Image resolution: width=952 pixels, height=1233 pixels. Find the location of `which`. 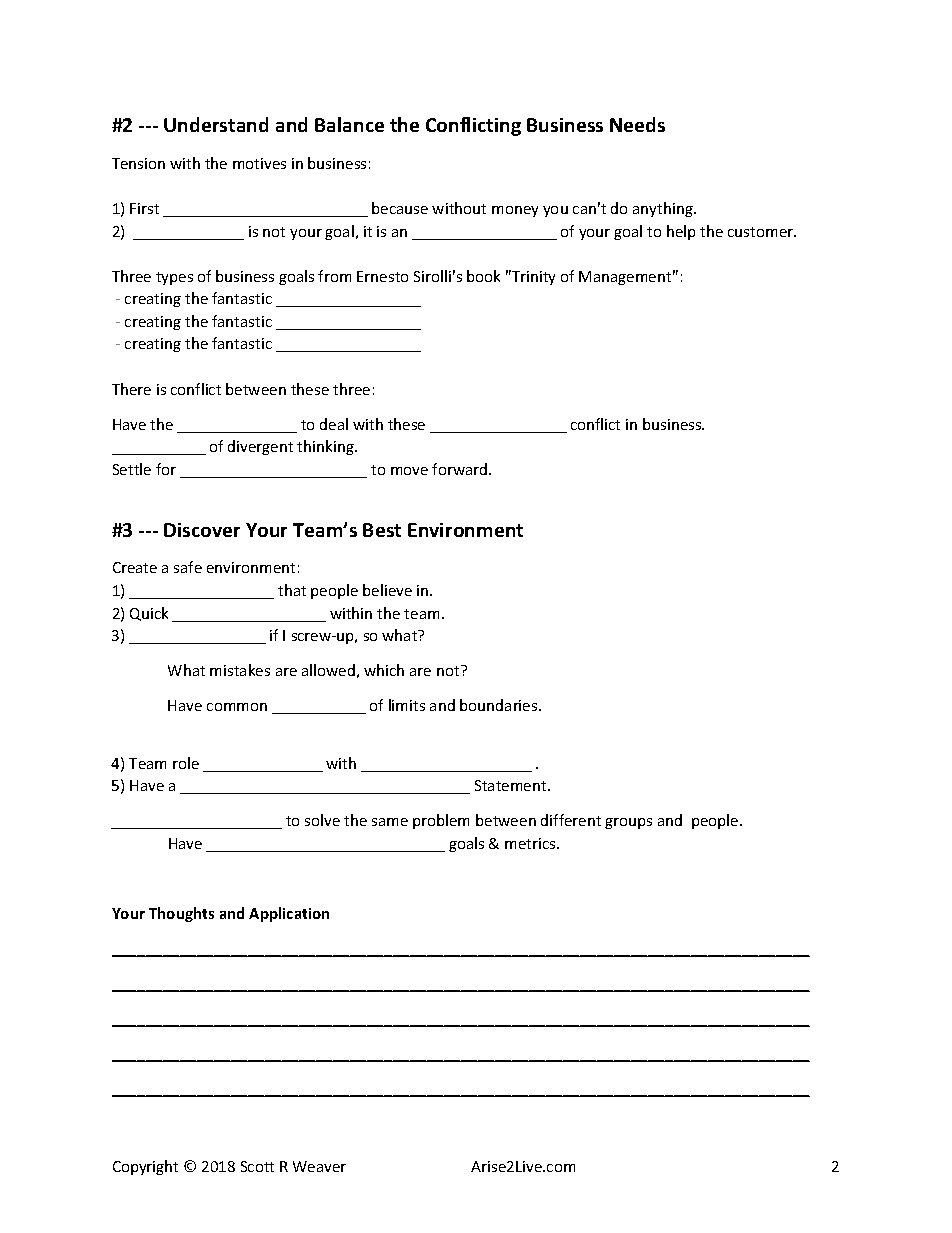

which is located at coordinates (384, 670).
